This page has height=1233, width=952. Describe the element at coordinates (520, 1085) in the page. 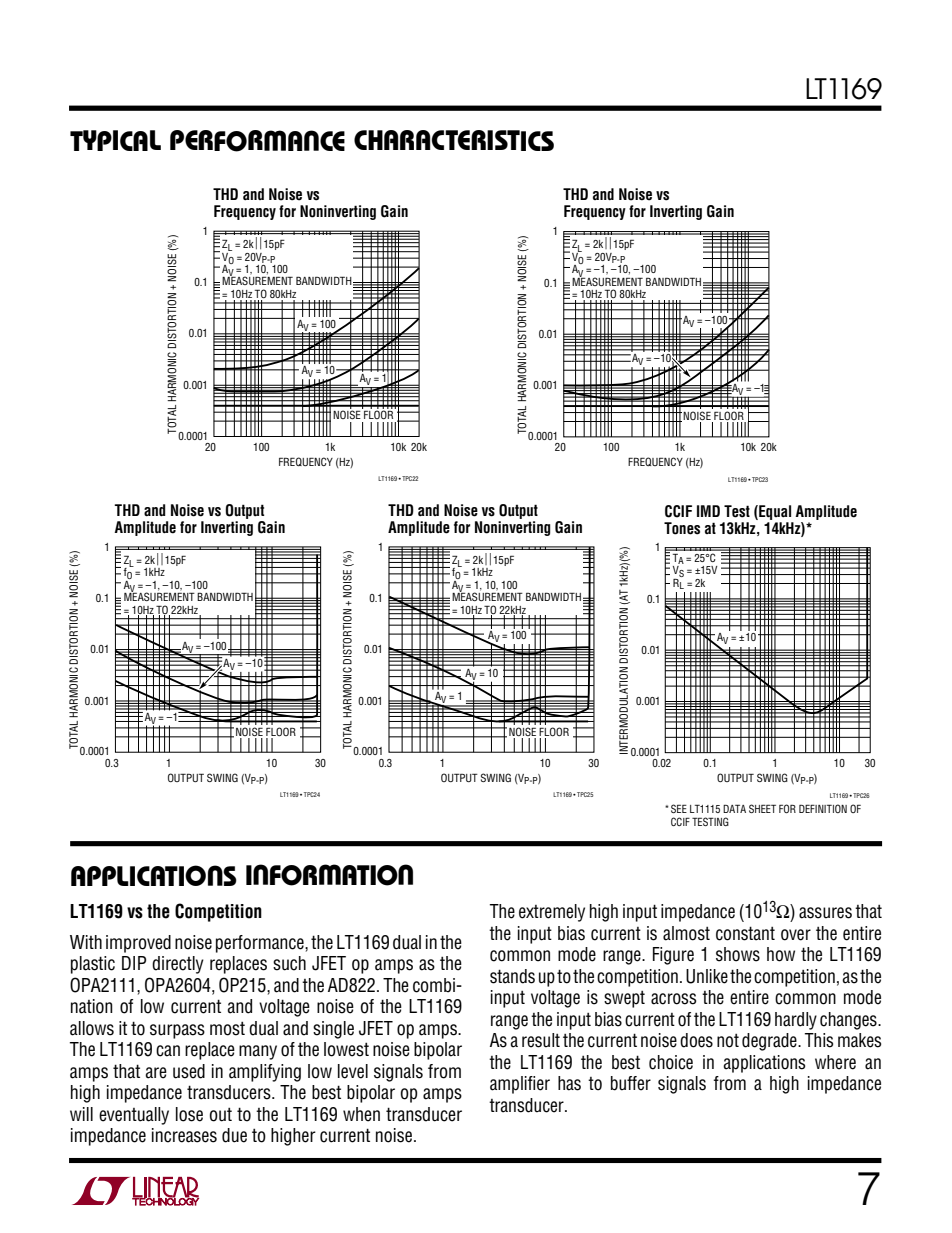

I see `amplifier` at that location.
